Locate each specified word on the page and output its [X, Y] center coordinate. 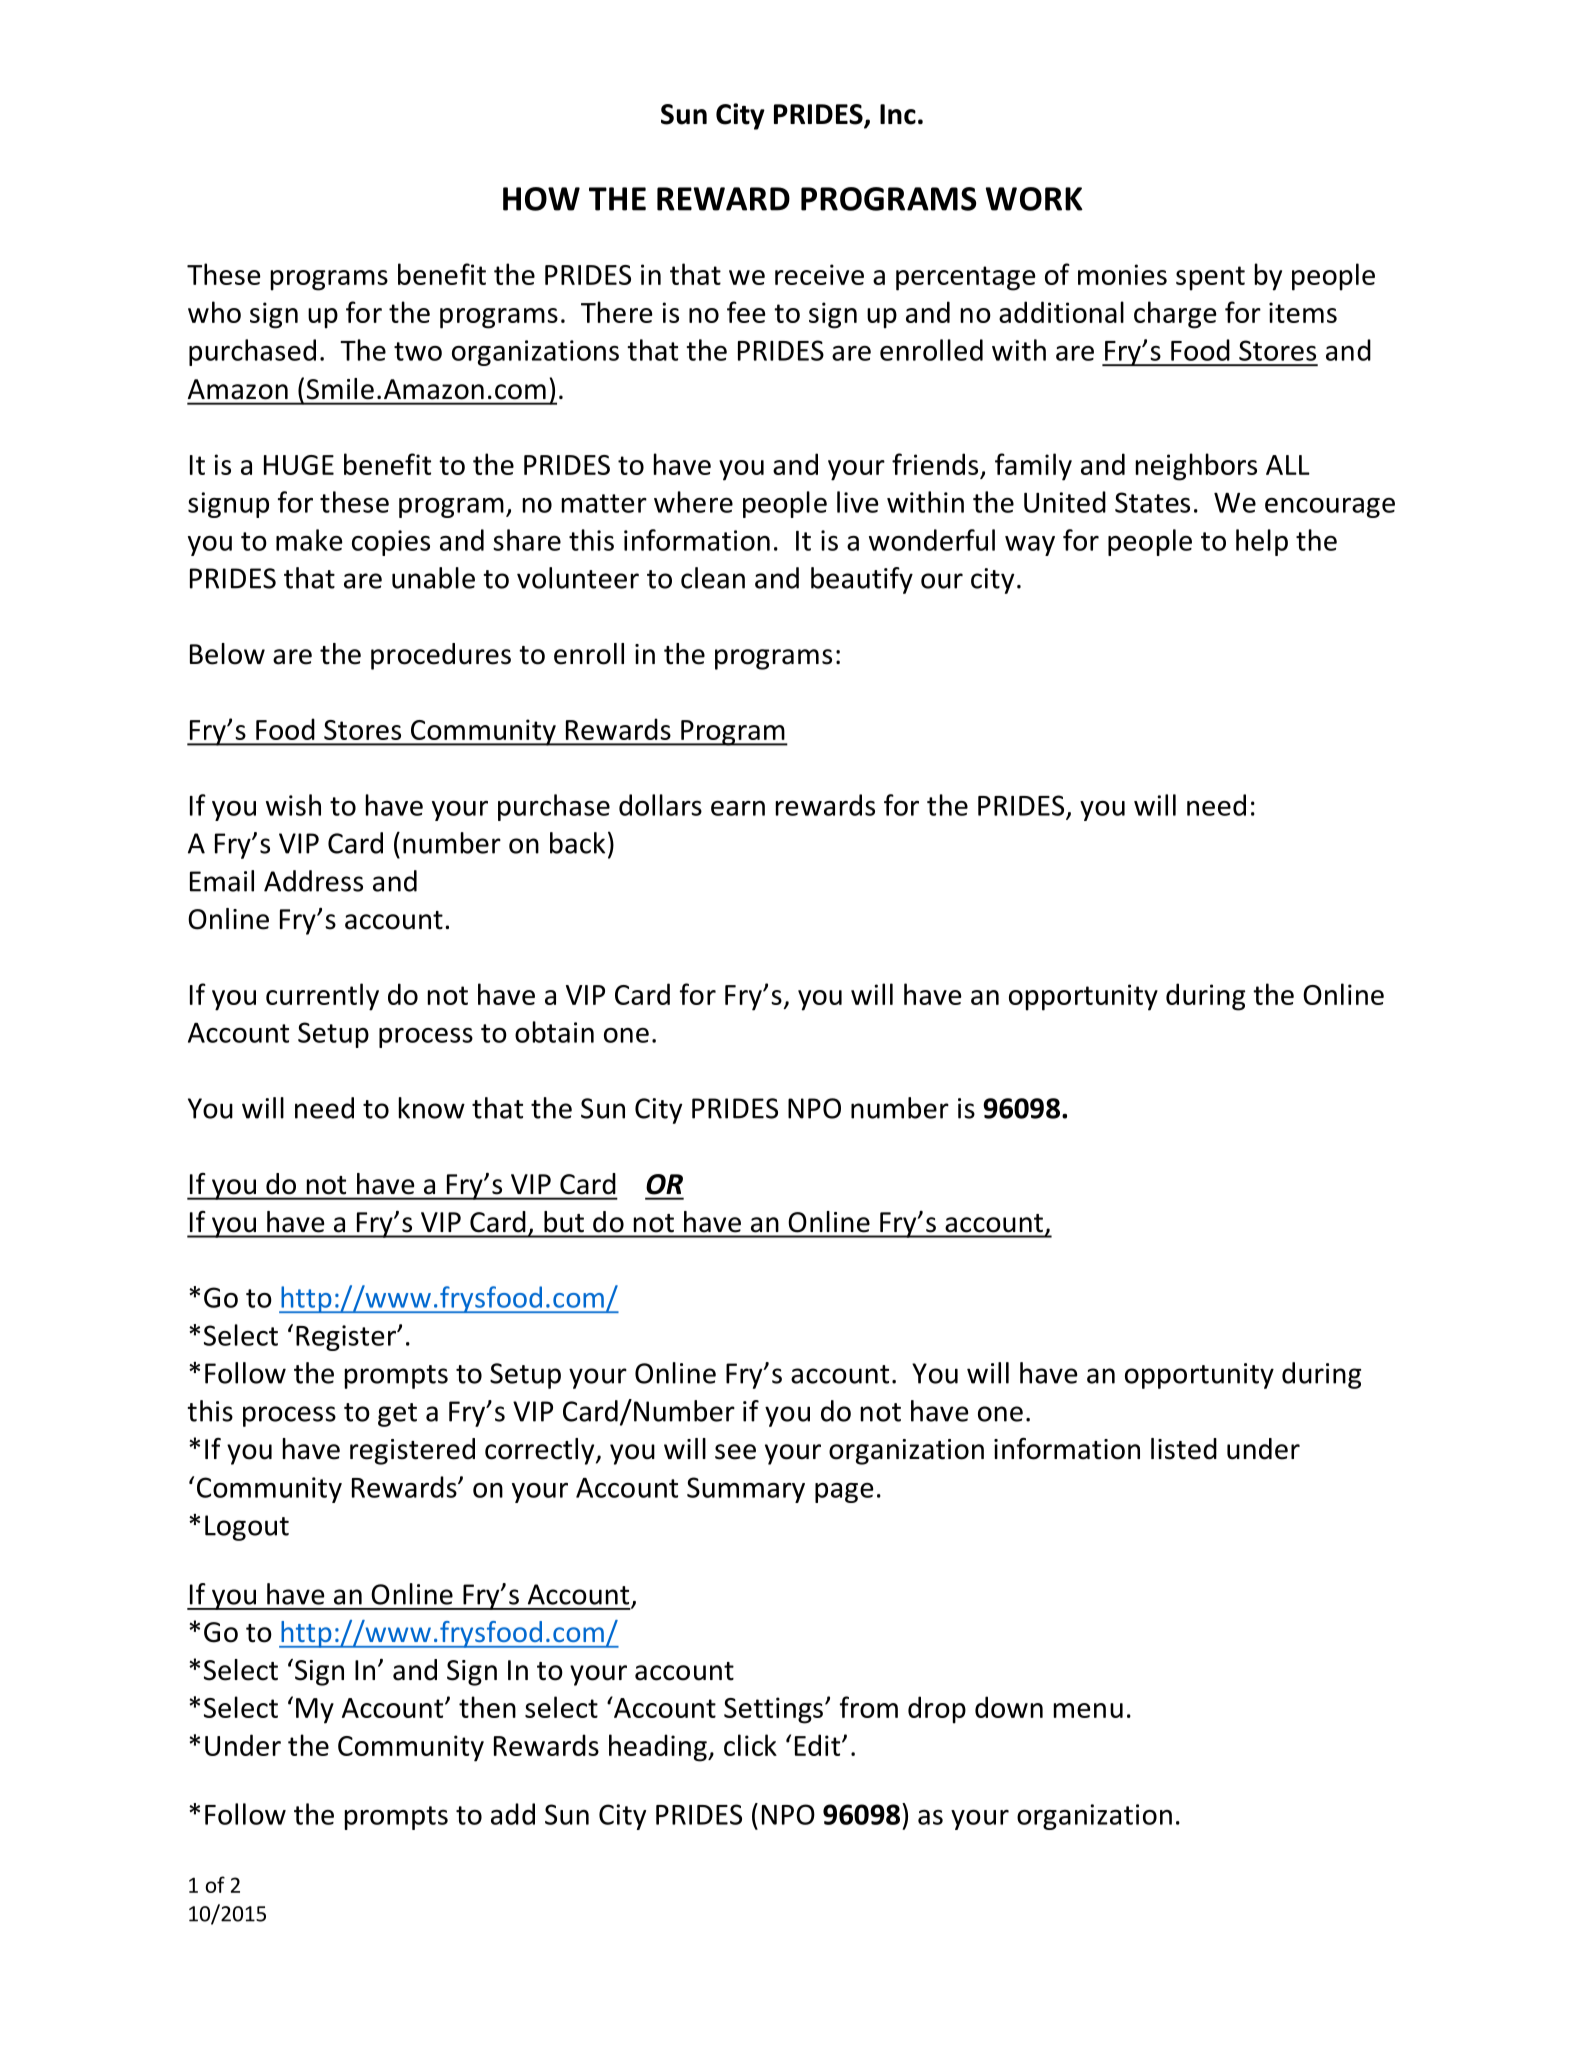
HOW [541, 199]
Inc [898, 114]
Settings [773, 1710]
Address [313, 881]
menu [1088, 1710]
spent [1210, 278]
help [1262, 542]
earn [738, 808]
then [487, 1707]
